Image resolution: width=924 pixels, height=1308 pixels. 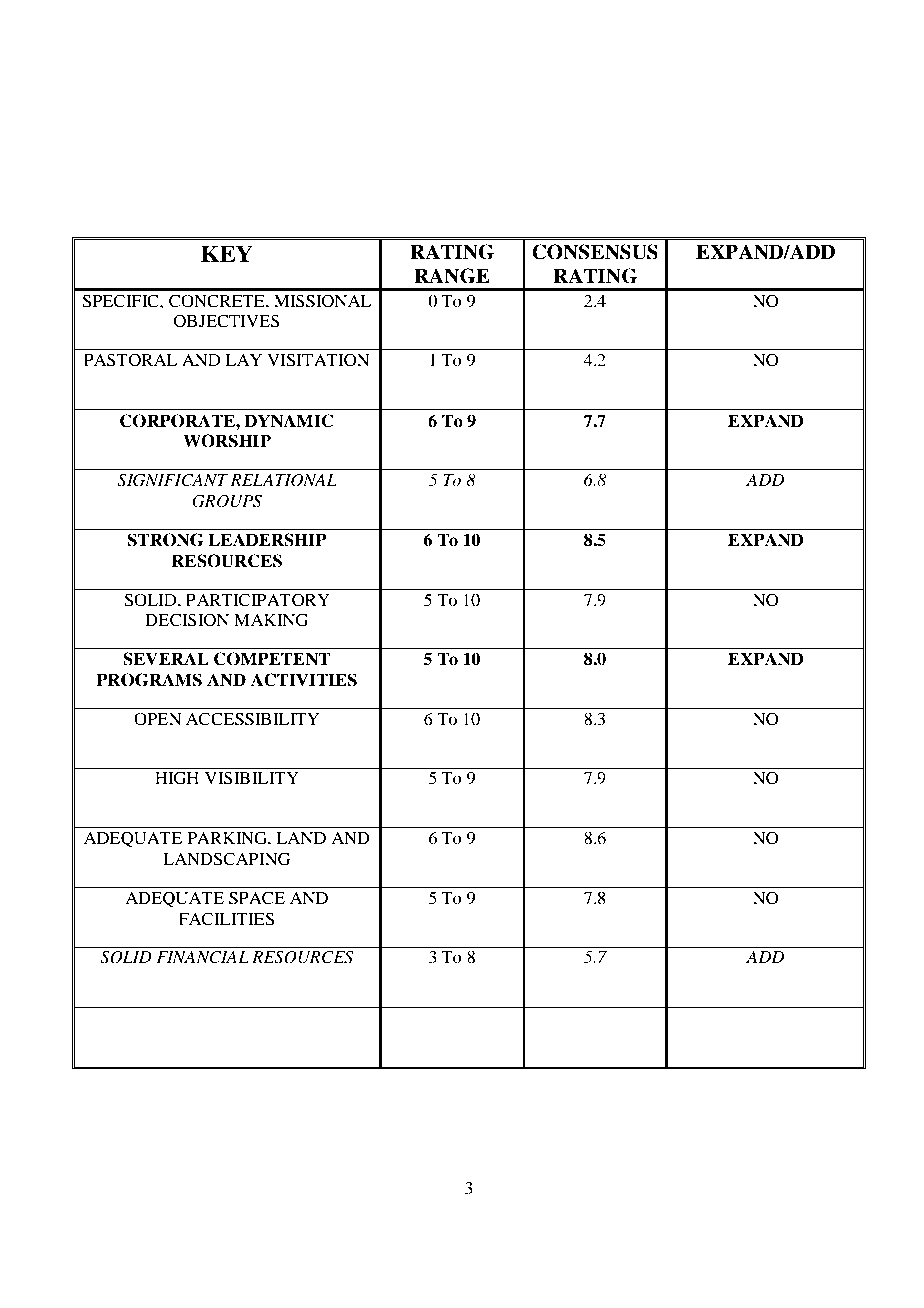 I want to click on MISSIONAL, so click(x=322, y=301).
